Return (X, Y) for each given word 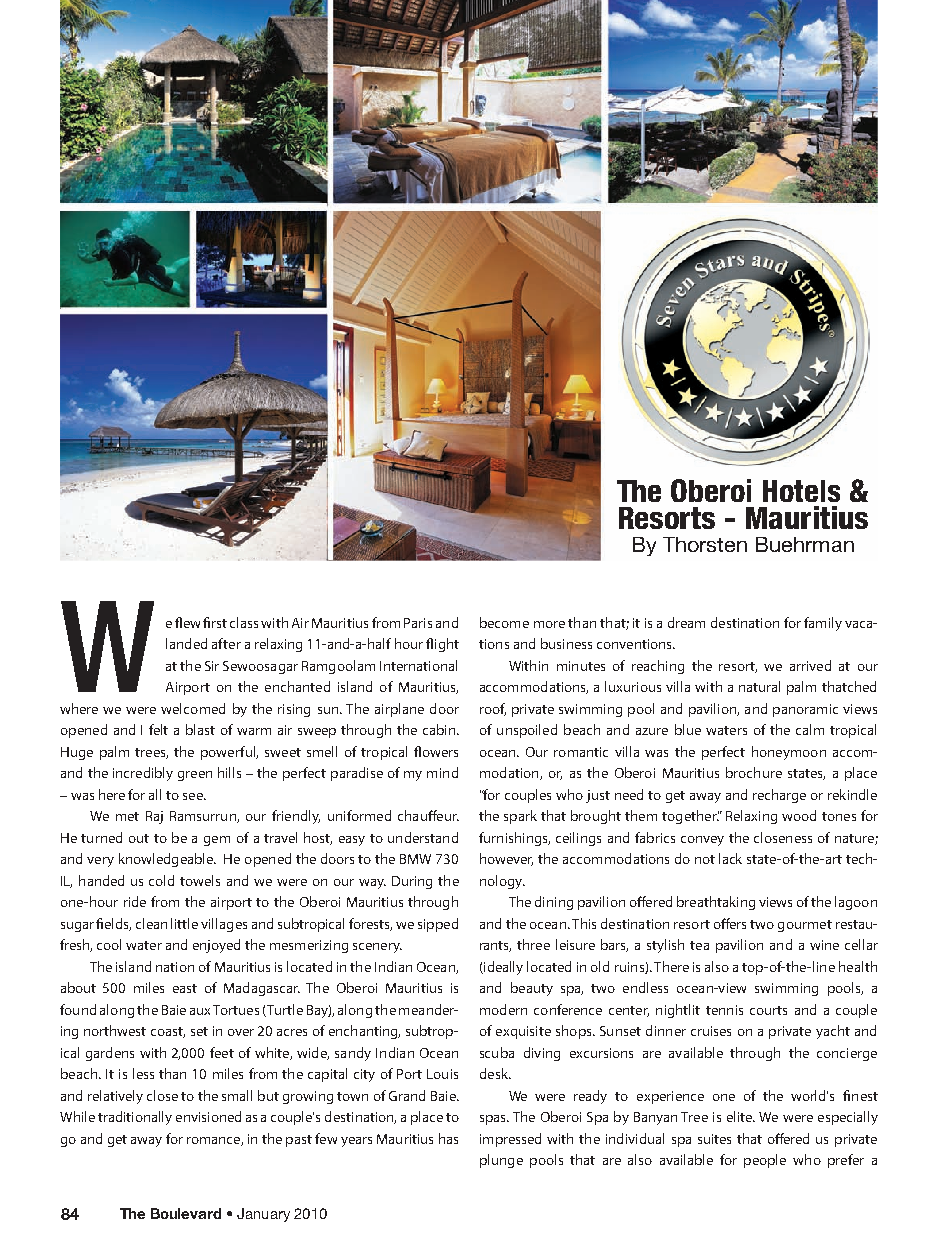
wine (824, 945)
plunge (501, 1161)
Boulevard (186, 1213)
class (244, 622)
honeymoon (789, 753)
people (765, 1161)
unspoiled (527, 731)
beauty (532, 989)
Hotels (801, 491)
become (504, 622)
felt (158, 729)
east (185, 988)
